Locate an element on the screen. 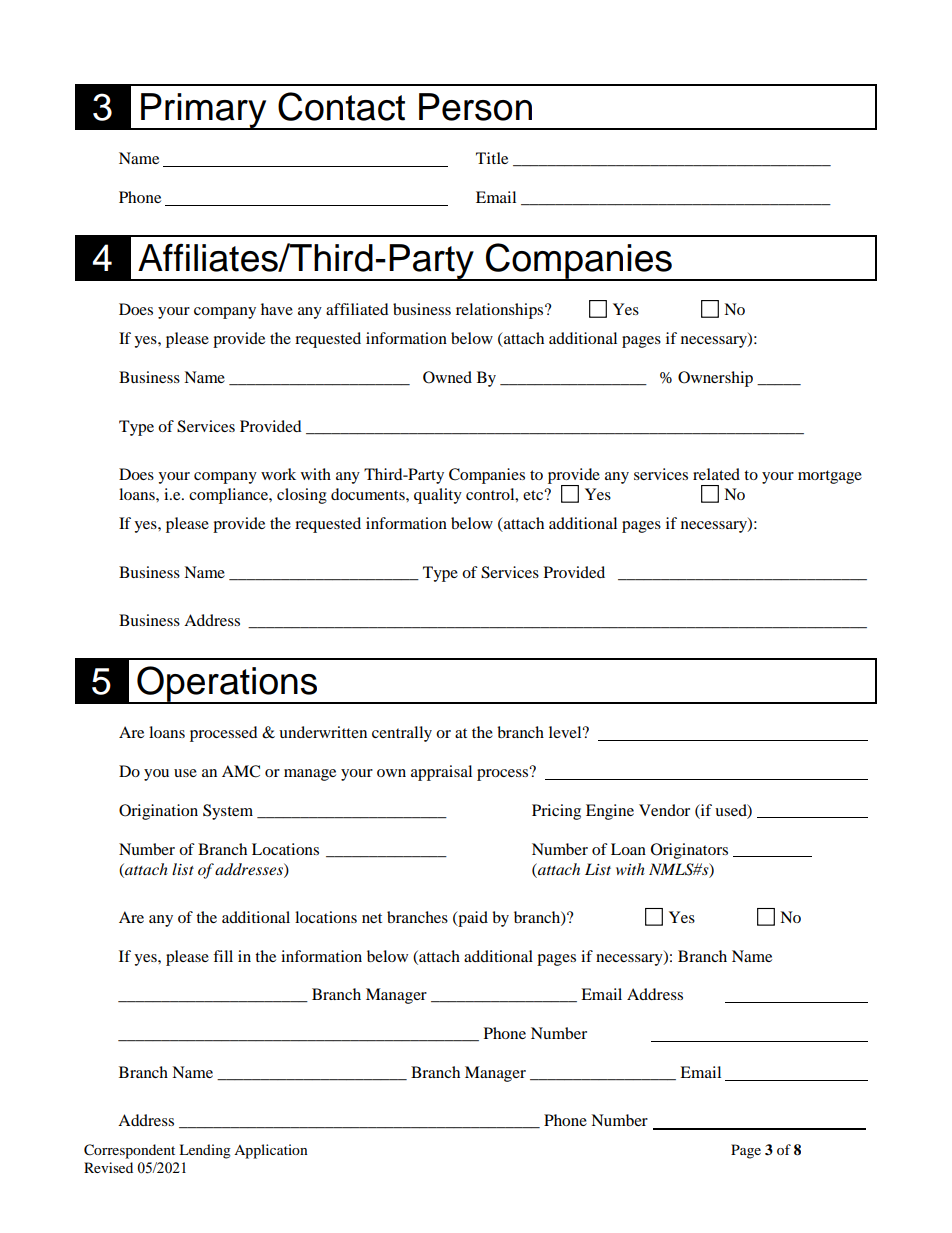 The height and width of the screenshot is (1233, 952). Owned is located at coordinates (447, 377).
